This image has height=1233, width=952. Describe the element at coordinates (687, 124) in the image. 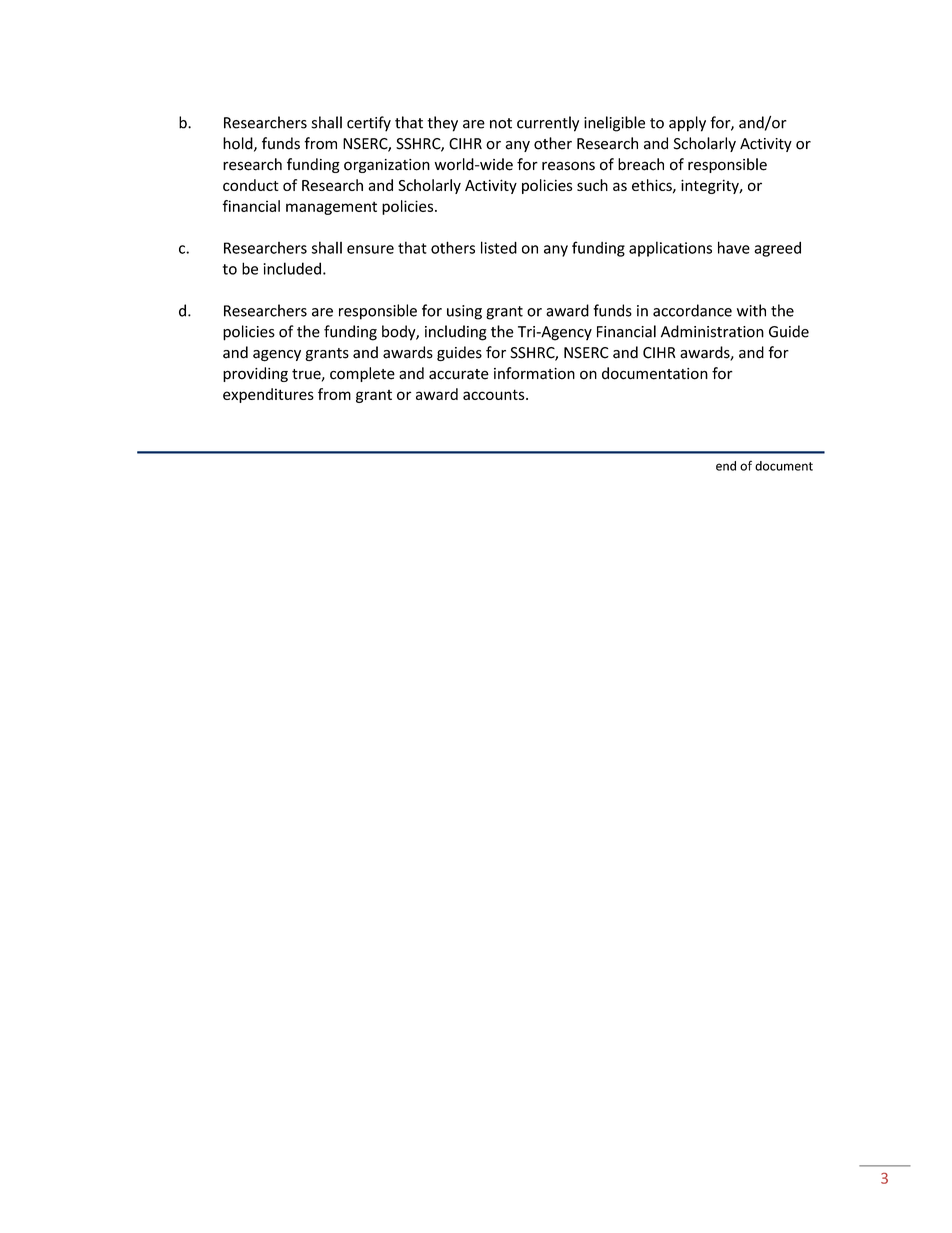

I see `apply` at that location.
